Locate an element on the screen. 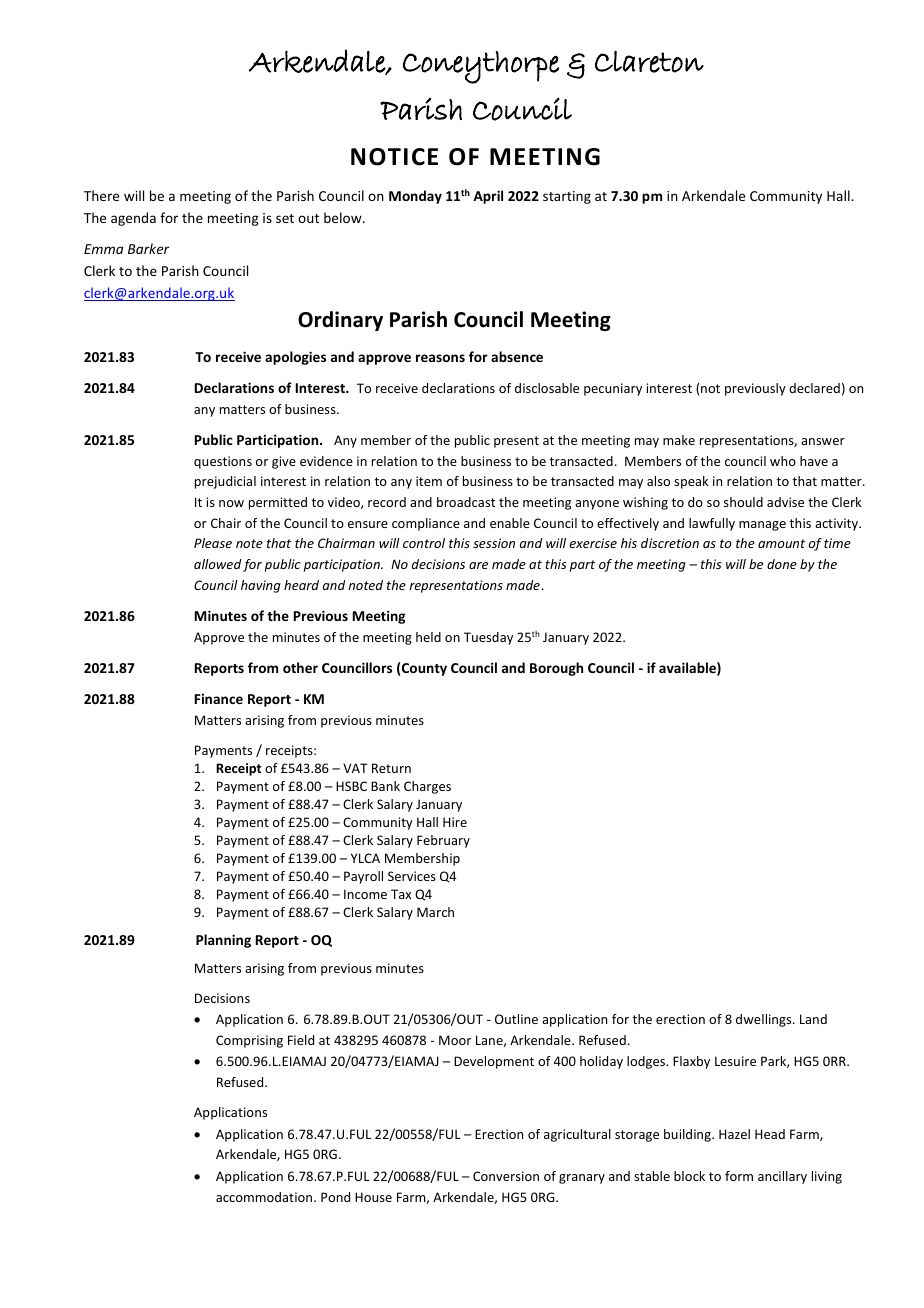  dwellings is located at coordinates (765, 1020).
